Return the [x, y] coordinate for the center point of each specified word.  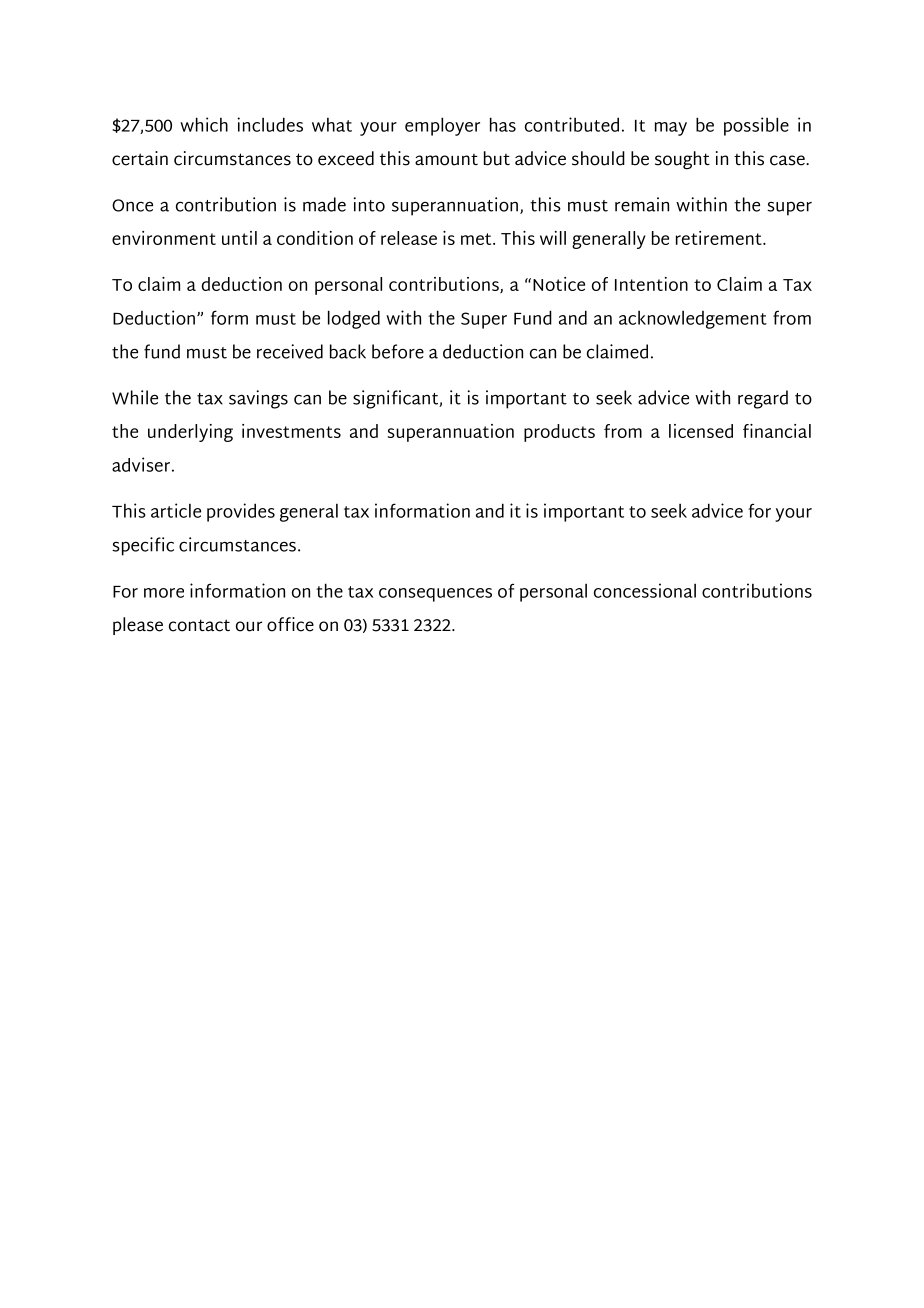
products [559, 433]
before [398, 351]
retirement [720, 238]
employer [442, 126]
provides [241, 512]
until [239, 238]
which [204, 124]
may [671, 129]
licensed [701, 431]
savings [258, 399]
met [477, 239]
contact [199, 625]
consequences [435, 595]
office [290, 624]
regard [763, 399]
